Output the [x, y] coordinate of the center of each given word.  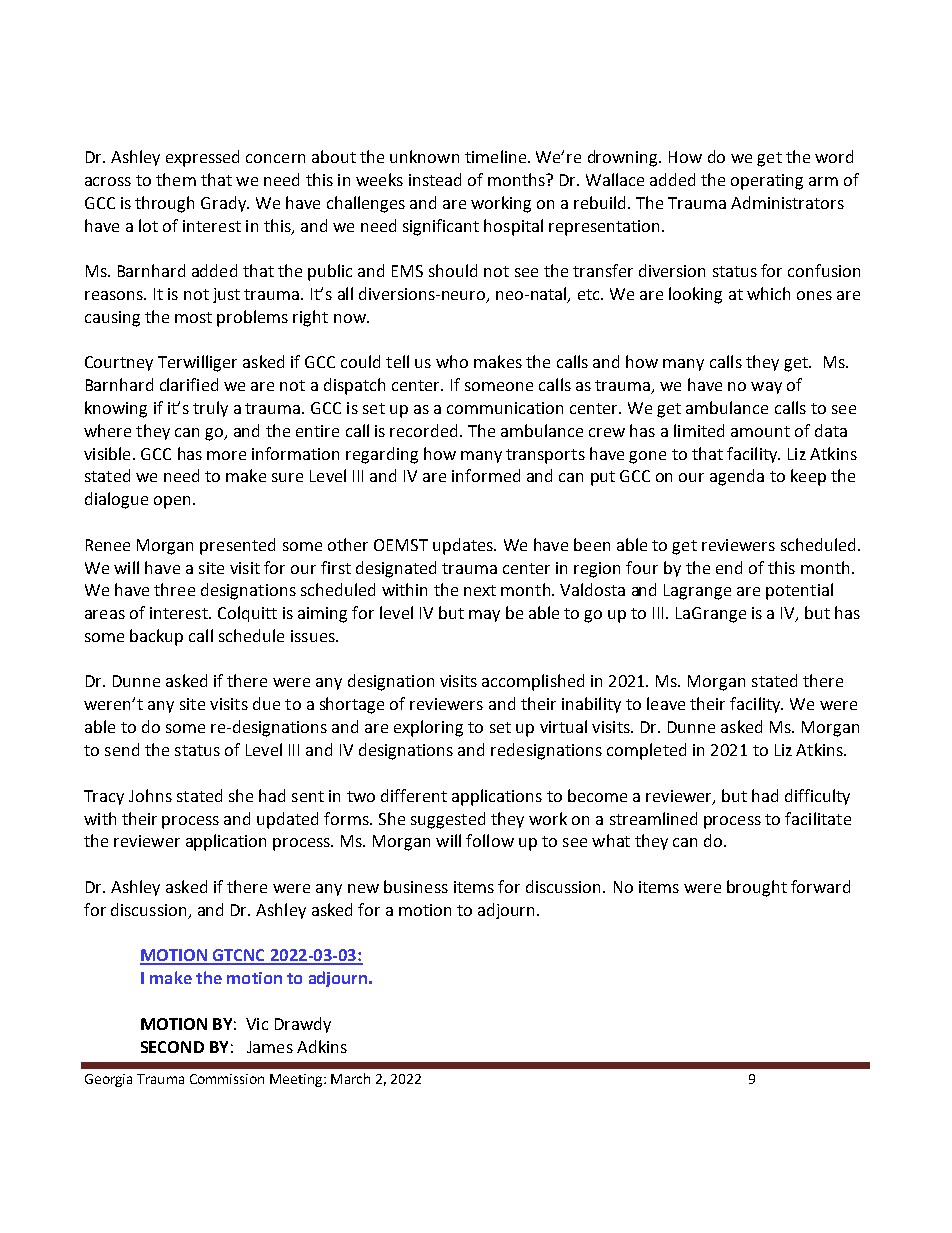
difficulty [817, 797]
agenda [737, 477]
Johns [150, 795]
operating [767, 182]
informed [486, 475]
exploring [428, 728]
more [226, 455]
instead [435, 179]
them [176, 179]
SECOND [172, 1047]
